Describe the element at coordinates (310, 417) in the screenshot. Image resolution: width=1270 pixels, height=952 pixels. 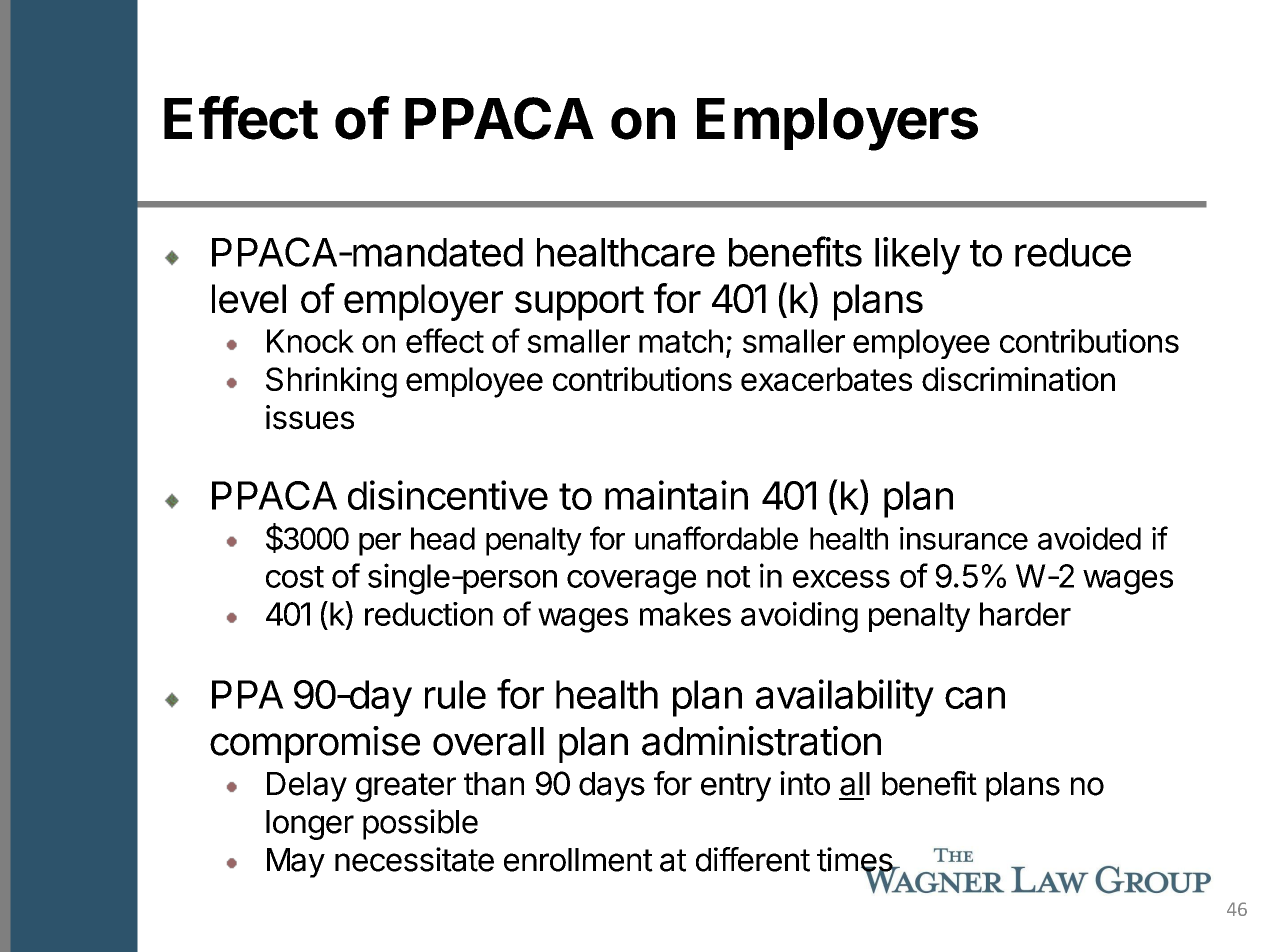
I see `issues` at that location.
